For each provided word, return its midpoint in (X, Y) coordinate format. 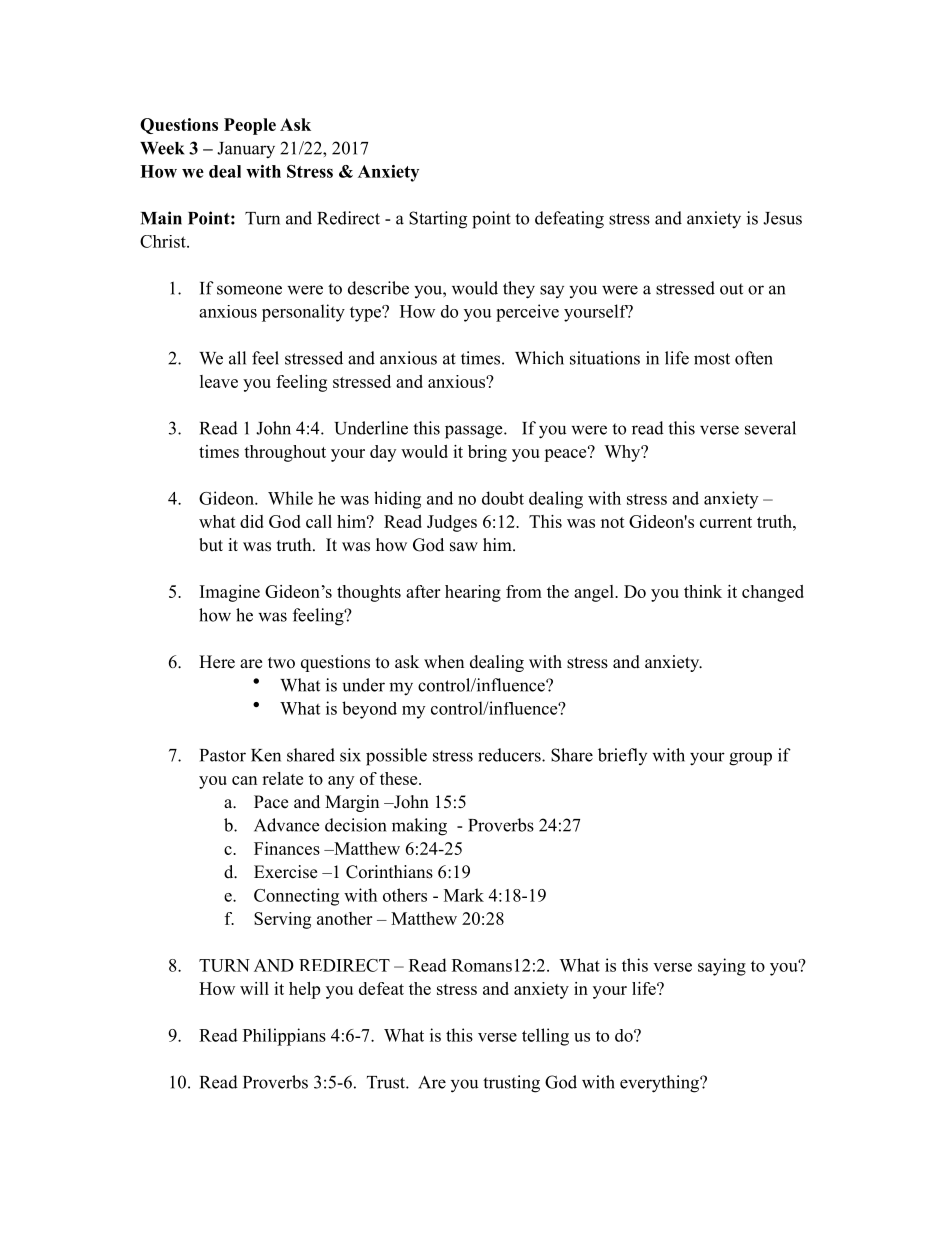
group (750, 759)
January (246, 150)
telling (545, 1037)
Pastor (223, 755)
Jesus (782, 218)
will (254, 988)
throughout (285, 453)
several (770, 428)
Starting (438, 220)
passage (475, 432)
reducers (510, 755)
